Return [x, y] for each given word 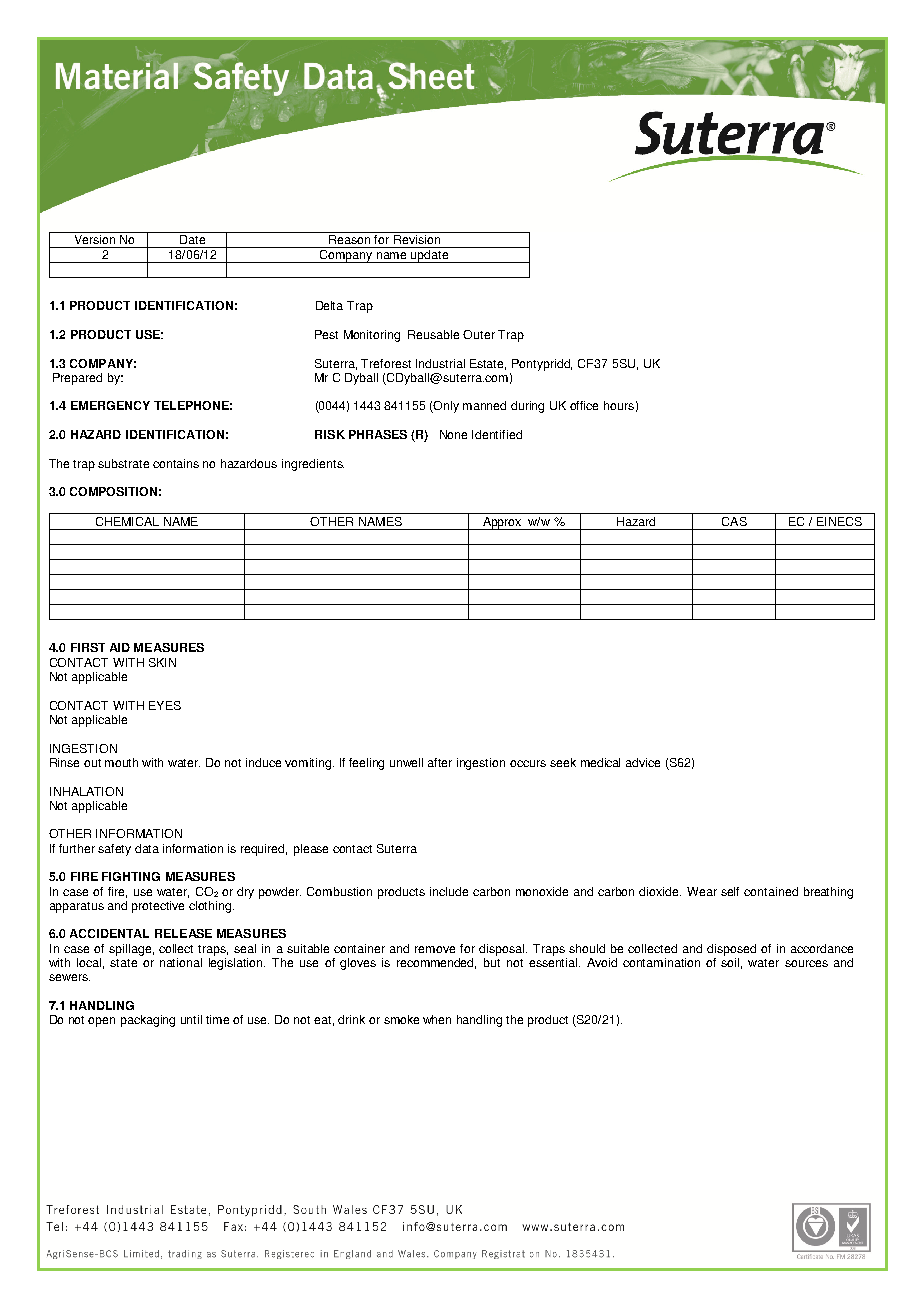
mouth [121, 762]
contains [176, 463]
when [437, 1019]
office [584, 405]
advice [643, 762]
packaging [148, 1021]
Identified [497, 434]
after [440, 762]
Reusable [433, 334]
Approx [503, 523]
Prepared [77, 379]
